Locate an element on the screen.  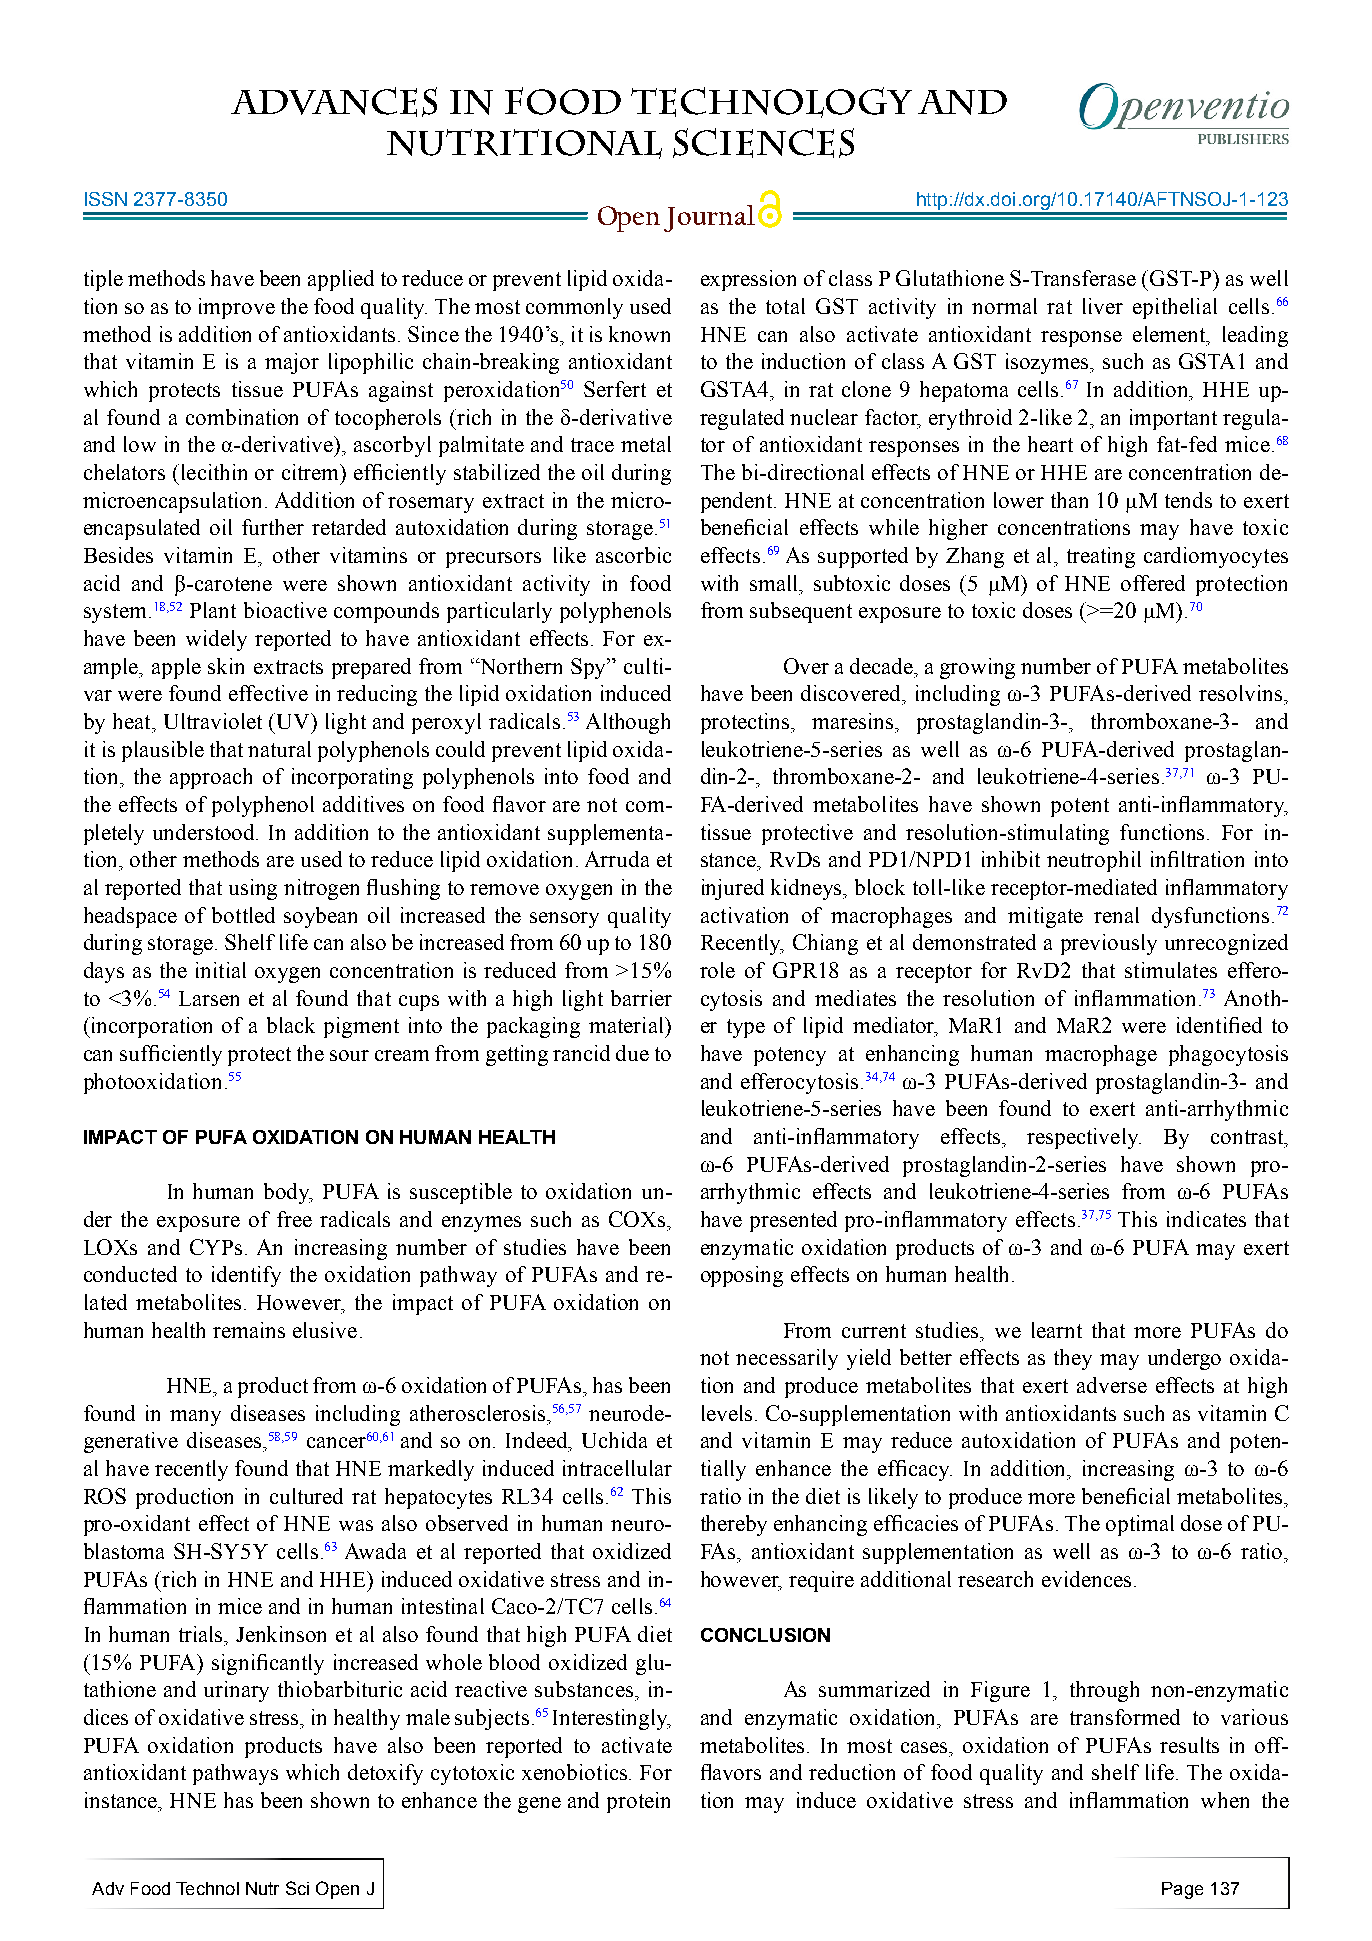
barrier is located at coordinates (641, 998).
